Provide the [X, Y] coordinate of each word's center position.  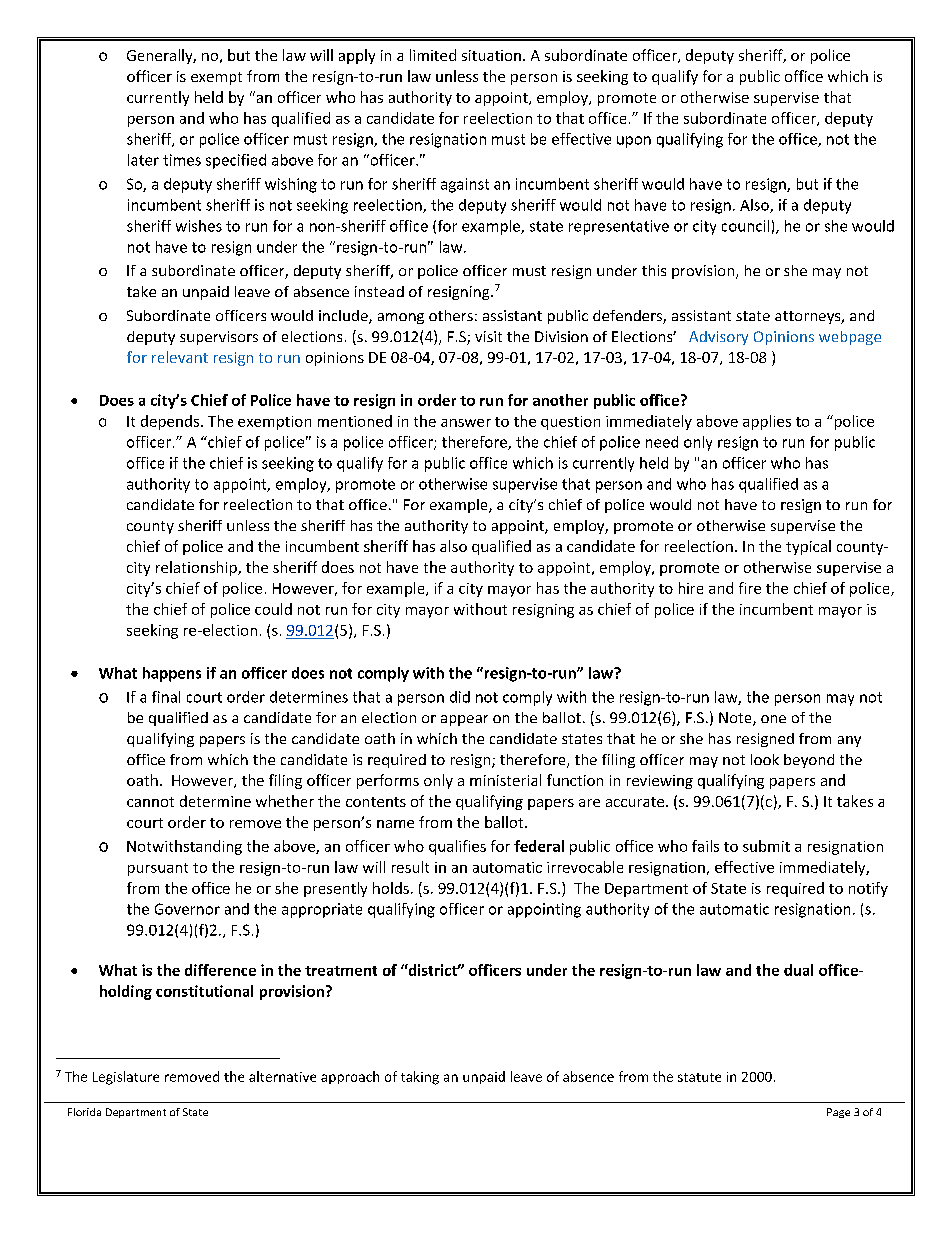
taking [420, 1078]
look [765, 759]
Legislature [126, 1078]
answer [466, 423]
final [166, 697]
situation [491, 55]
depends [171, 422]
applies [767, 422]
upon [634, 142]
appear [464, 720]
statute [699, 1077]
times [182, 160]
